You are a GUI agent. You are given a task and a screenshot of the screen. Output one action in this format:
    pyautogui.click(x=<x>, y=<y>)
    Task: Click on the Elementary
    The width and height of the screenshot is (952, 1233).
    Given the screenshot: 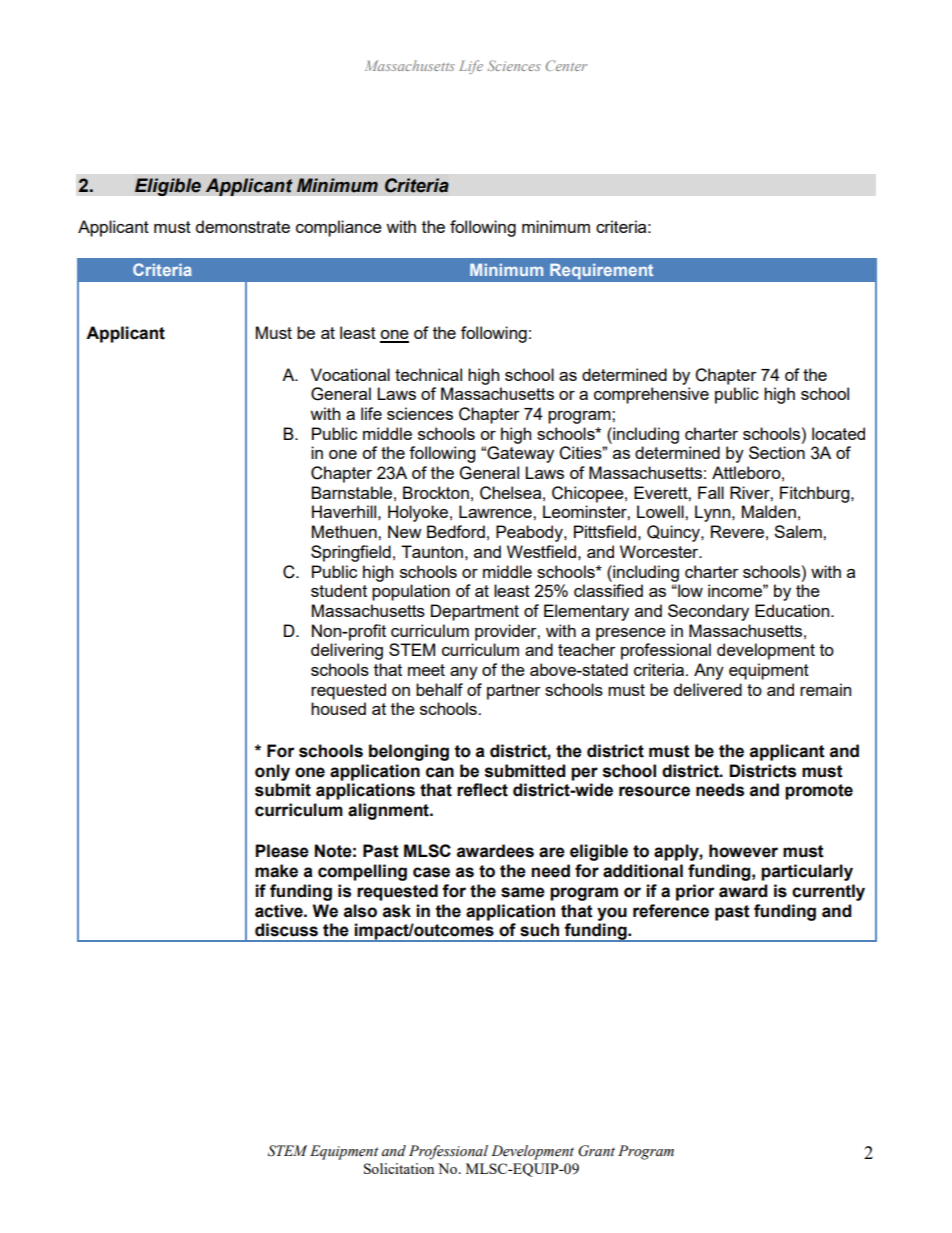 What is the action you would take?
    pyautogui.click(x=586, y=612)
